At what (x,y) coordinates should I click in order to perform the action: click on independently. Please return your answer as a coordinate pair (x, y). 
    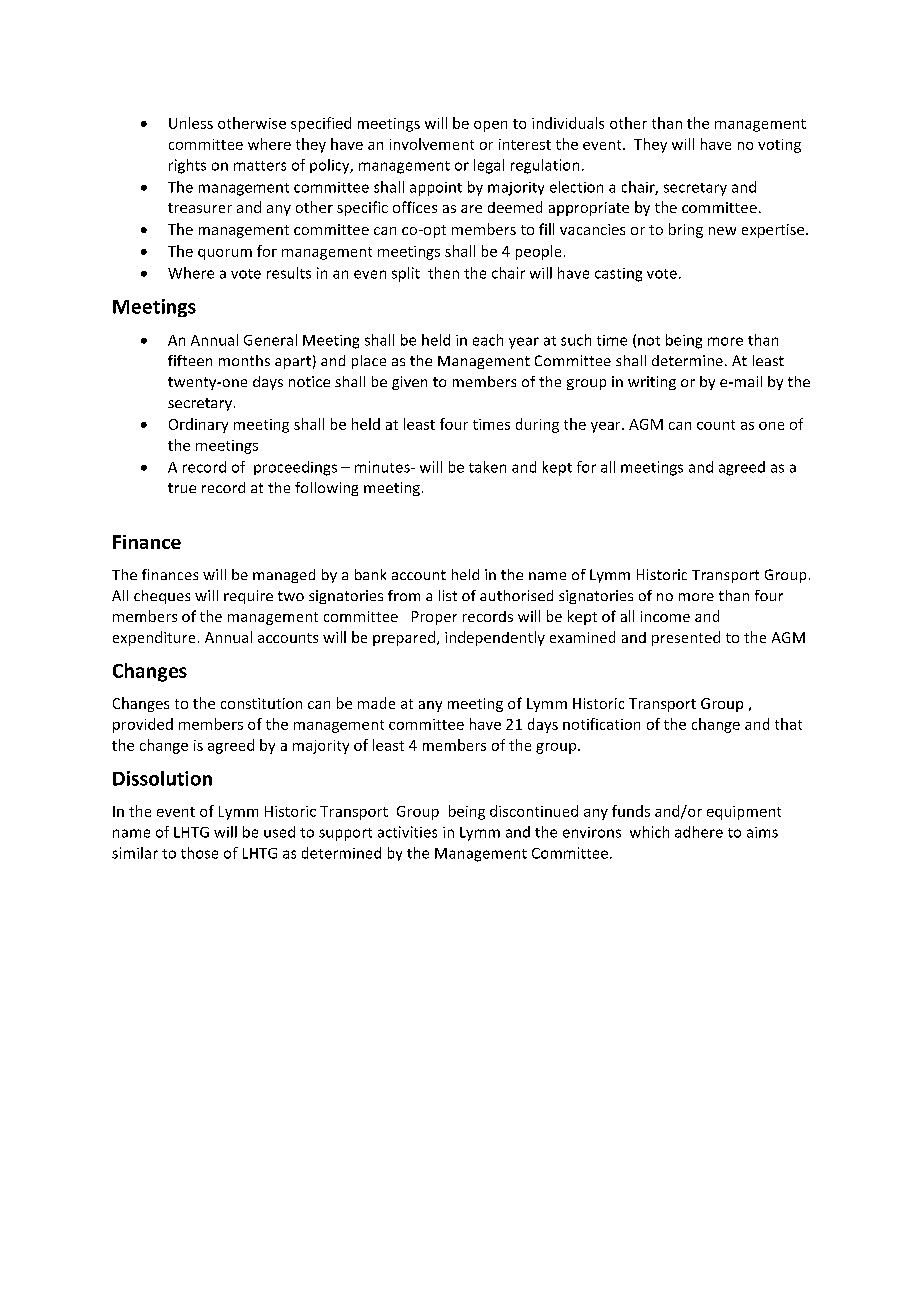
    Looking at the image, I should click on (495, 638).
